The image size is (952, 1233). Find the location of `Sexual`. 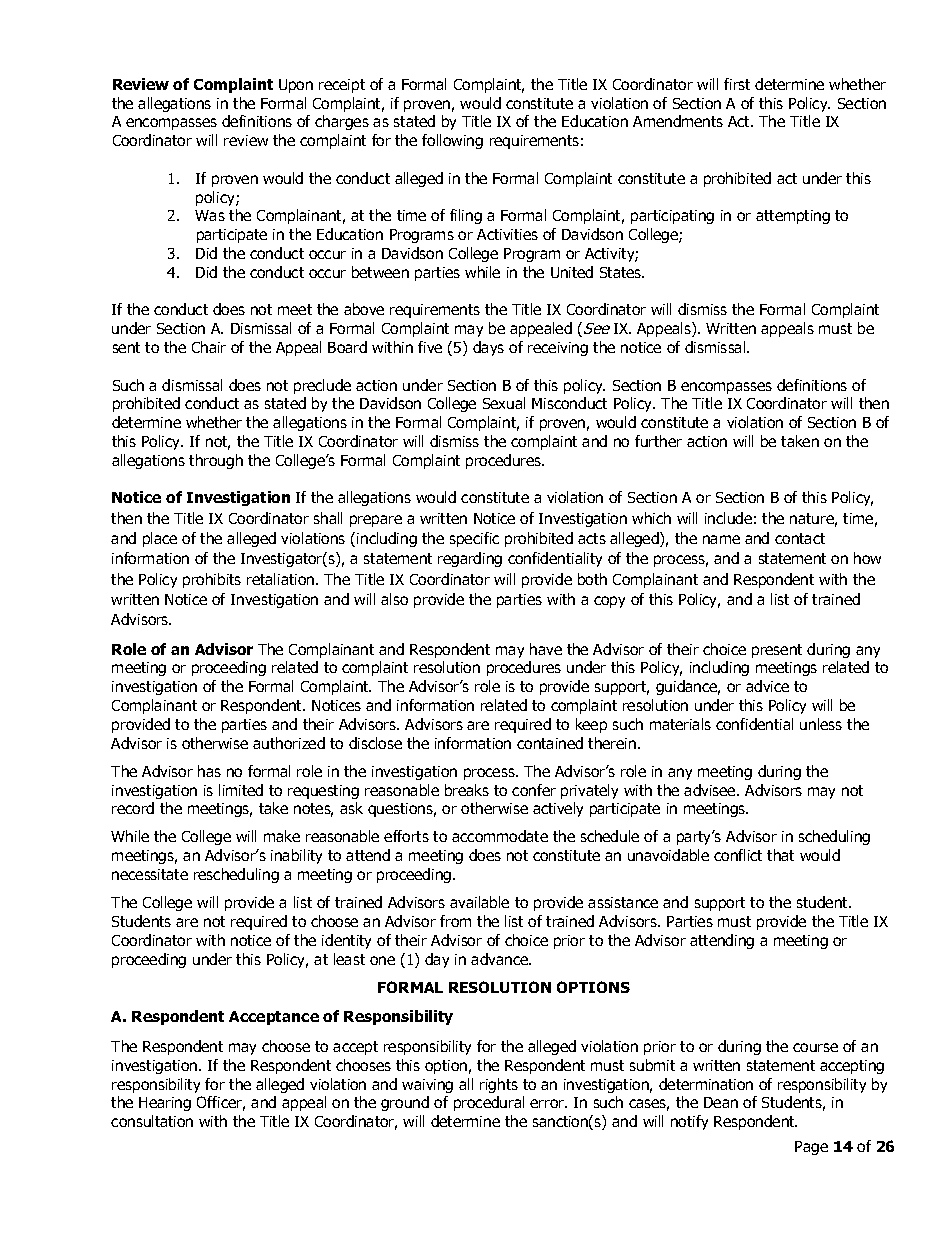

Sexual is located at coordinates (504, 403).
